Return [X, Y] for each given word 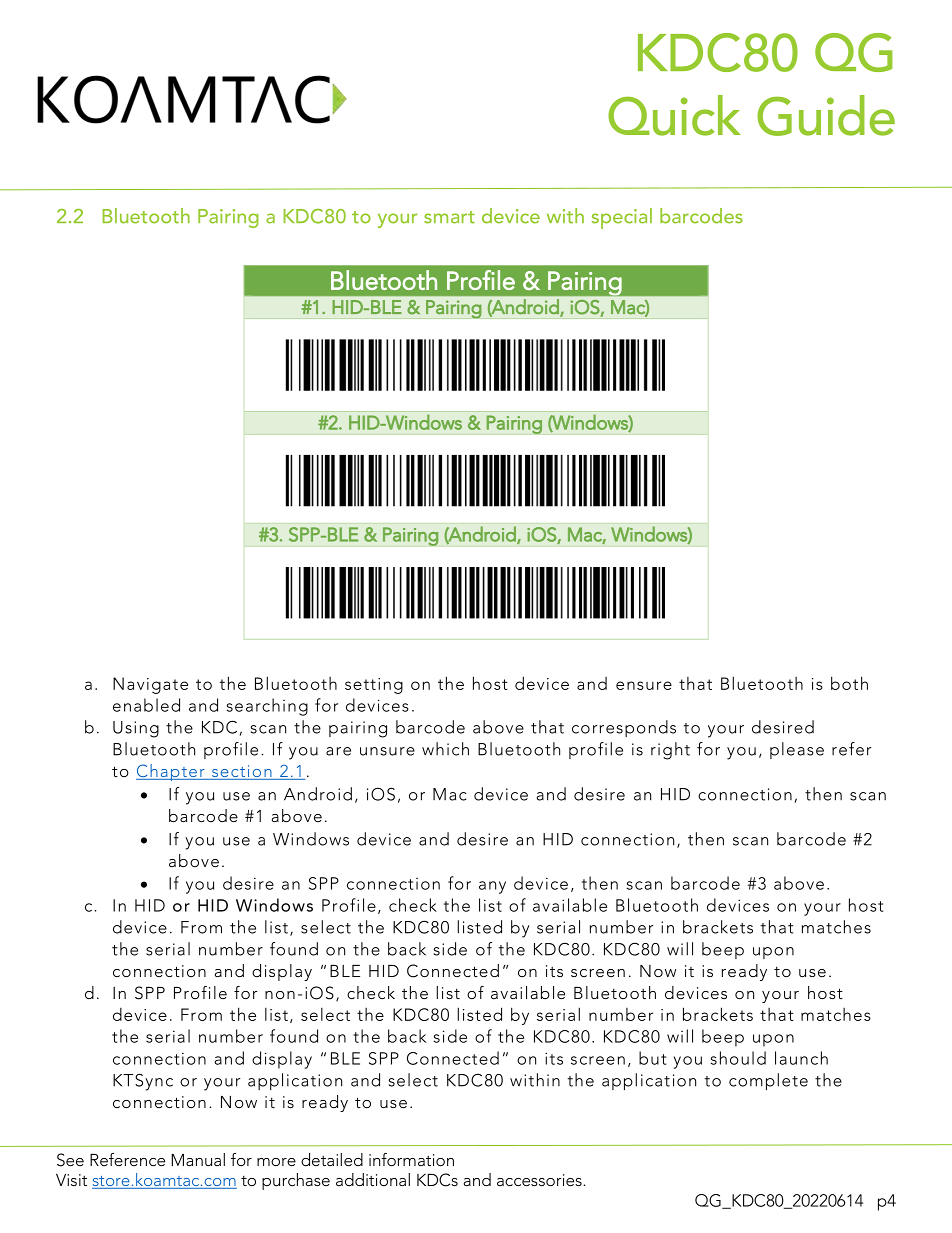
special [622, 218]
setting [374, 686]
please [797, 750]
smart [449, 217]
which [445, 749]
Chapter [171, 772]
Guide [826, 115]
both [849, 683]
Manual [198, 1159]
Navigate [150, 685]
